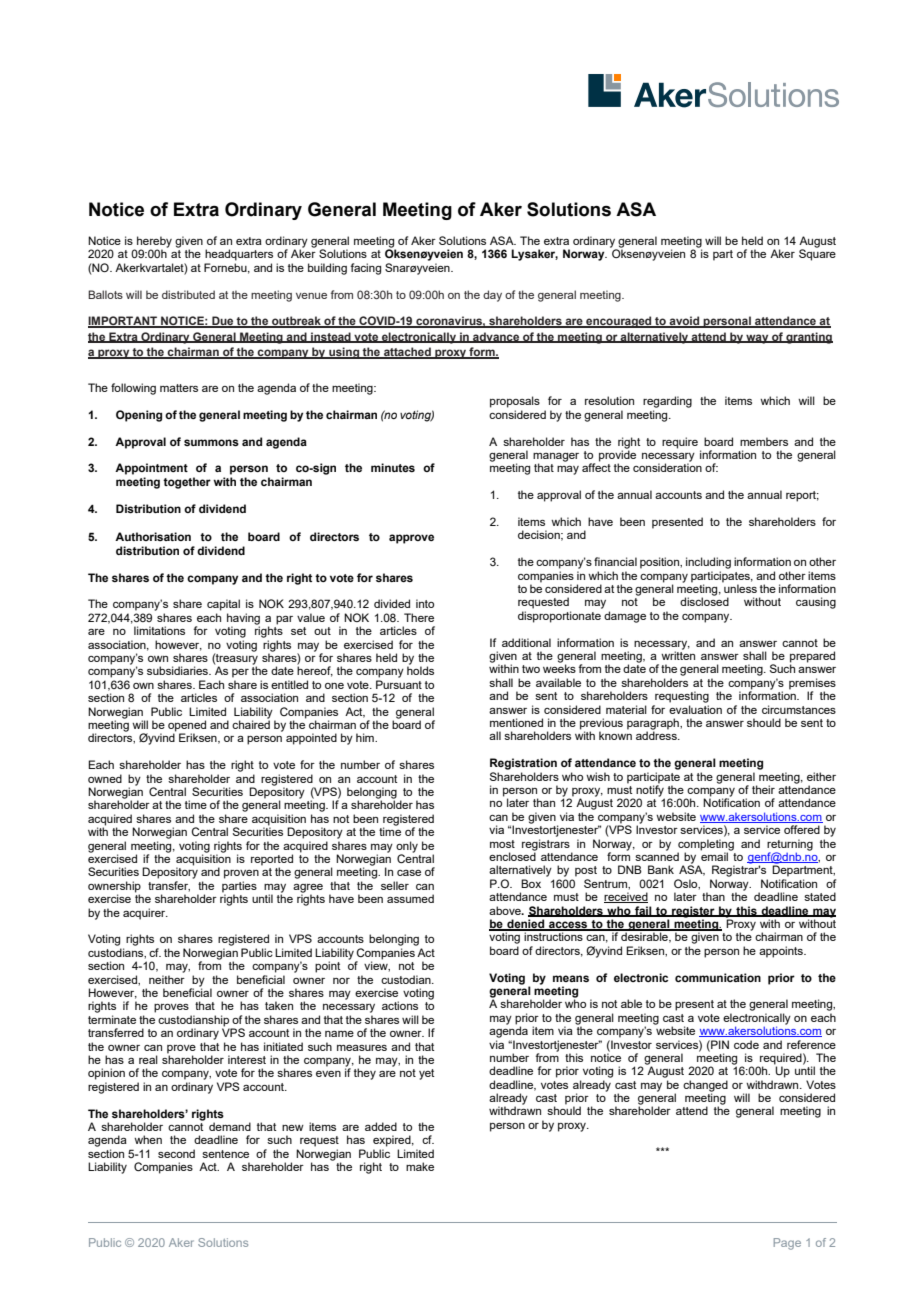  What do you see at coordinates (188, 294) in the page?
I see `distributed` at bounding box center [188, 294].
